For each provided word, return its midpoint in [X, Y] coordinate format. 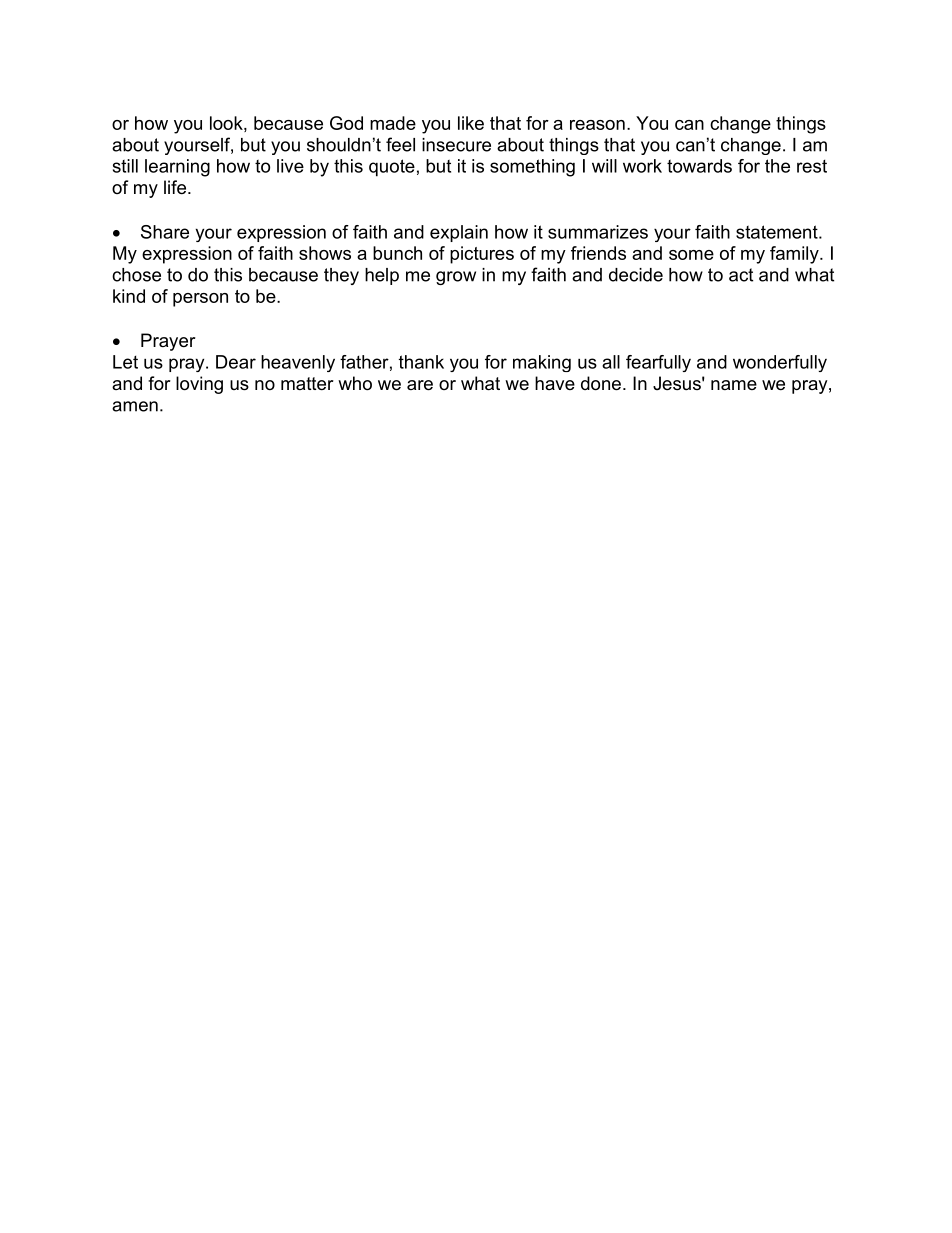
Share [165, 232]
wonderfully [780, 363]
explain [459, 233]
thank [421, 362]
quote [392, 168]
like [471, 123]
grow [456, 278]
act [741, 275]
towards [699, 166]
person [200, 300]
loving [199, 385]
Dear [236, 362]
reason [597, 125]
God [346, 123]
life [175, 187]
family [795, 255]
